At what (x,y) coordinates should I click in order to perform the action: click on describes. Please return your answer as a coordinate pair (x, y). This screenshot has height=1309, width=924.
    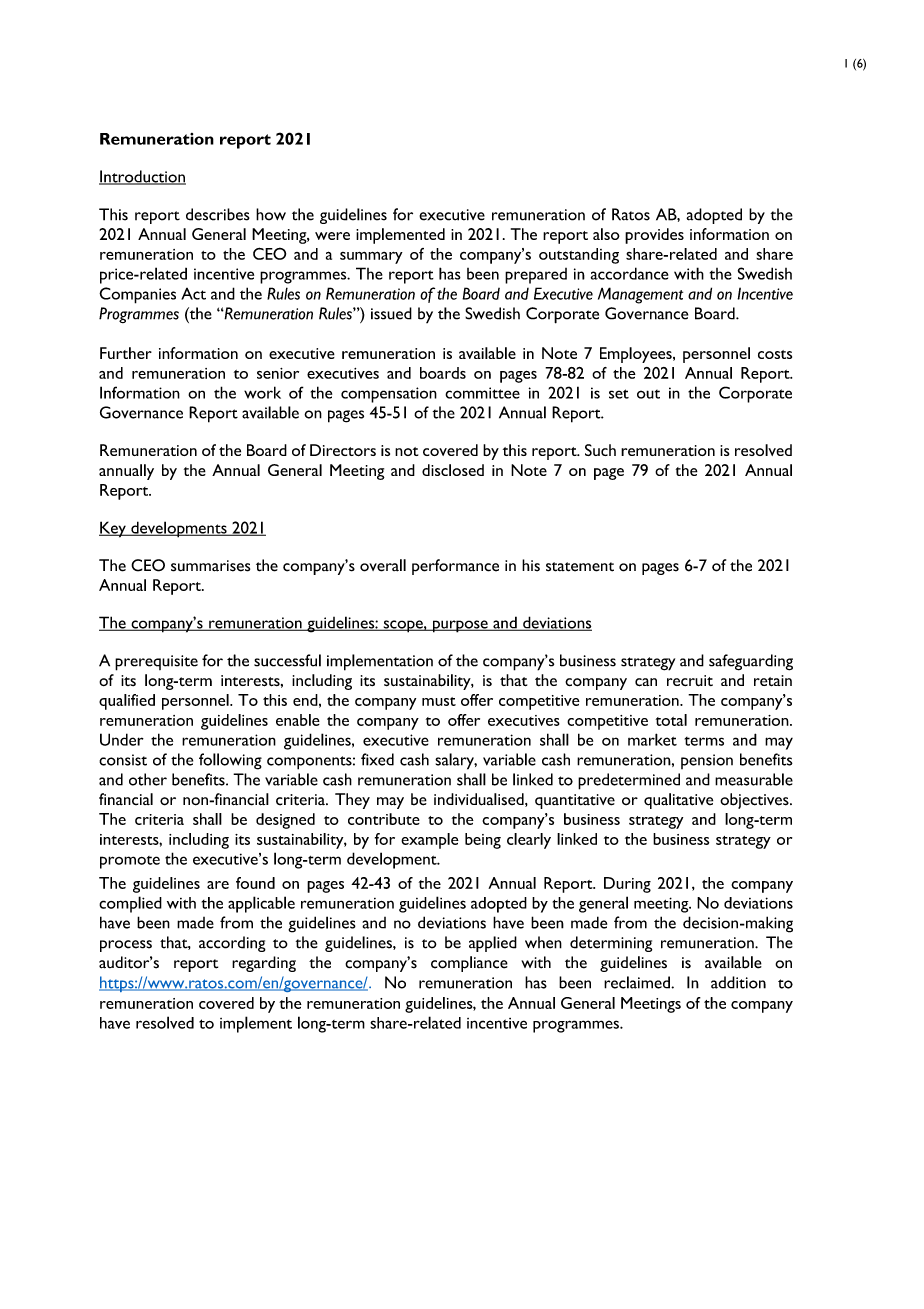
    Looking at the image, I should click on (218, 214).
